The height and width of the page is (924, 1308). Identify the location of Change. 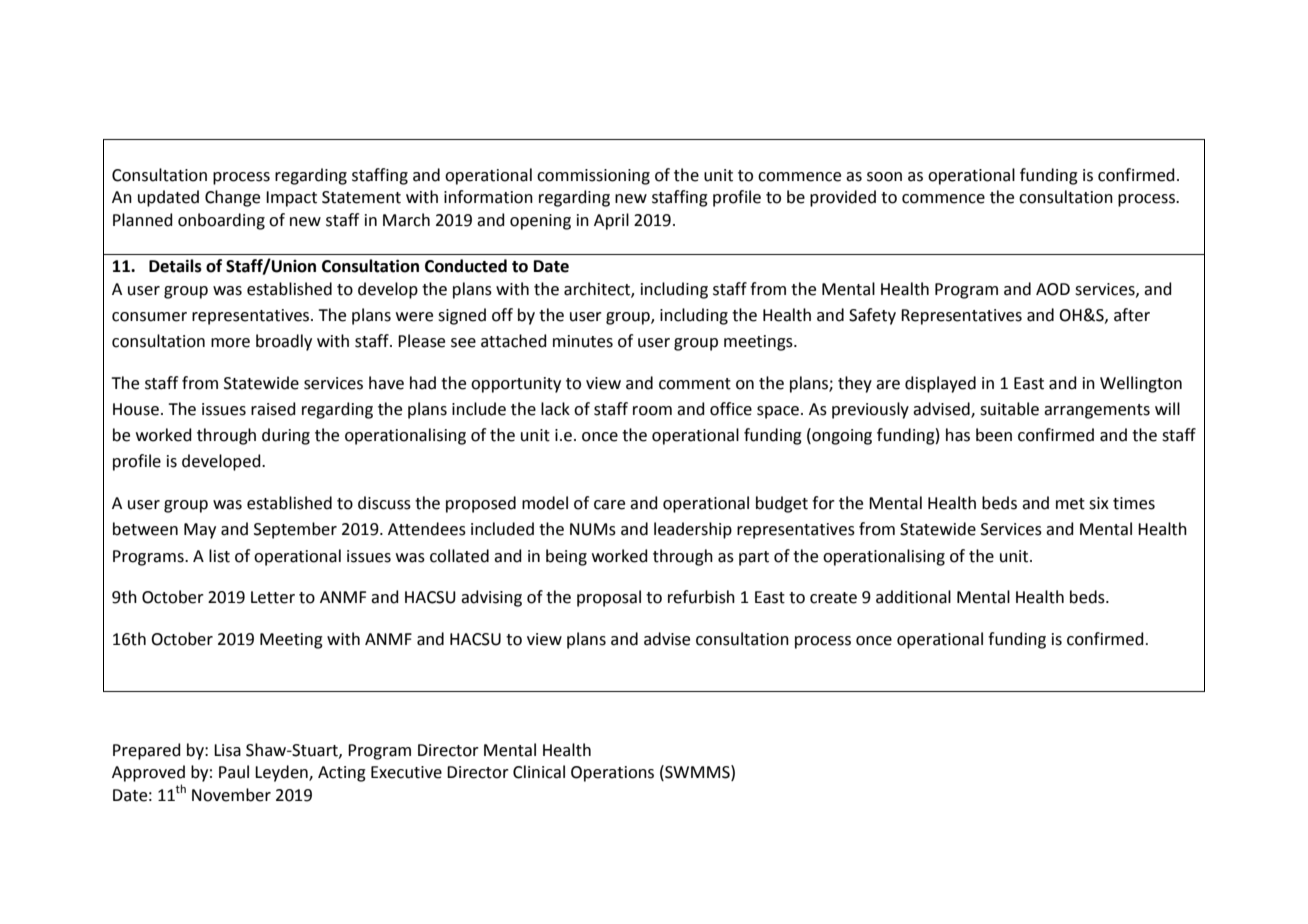
(232, 198).
